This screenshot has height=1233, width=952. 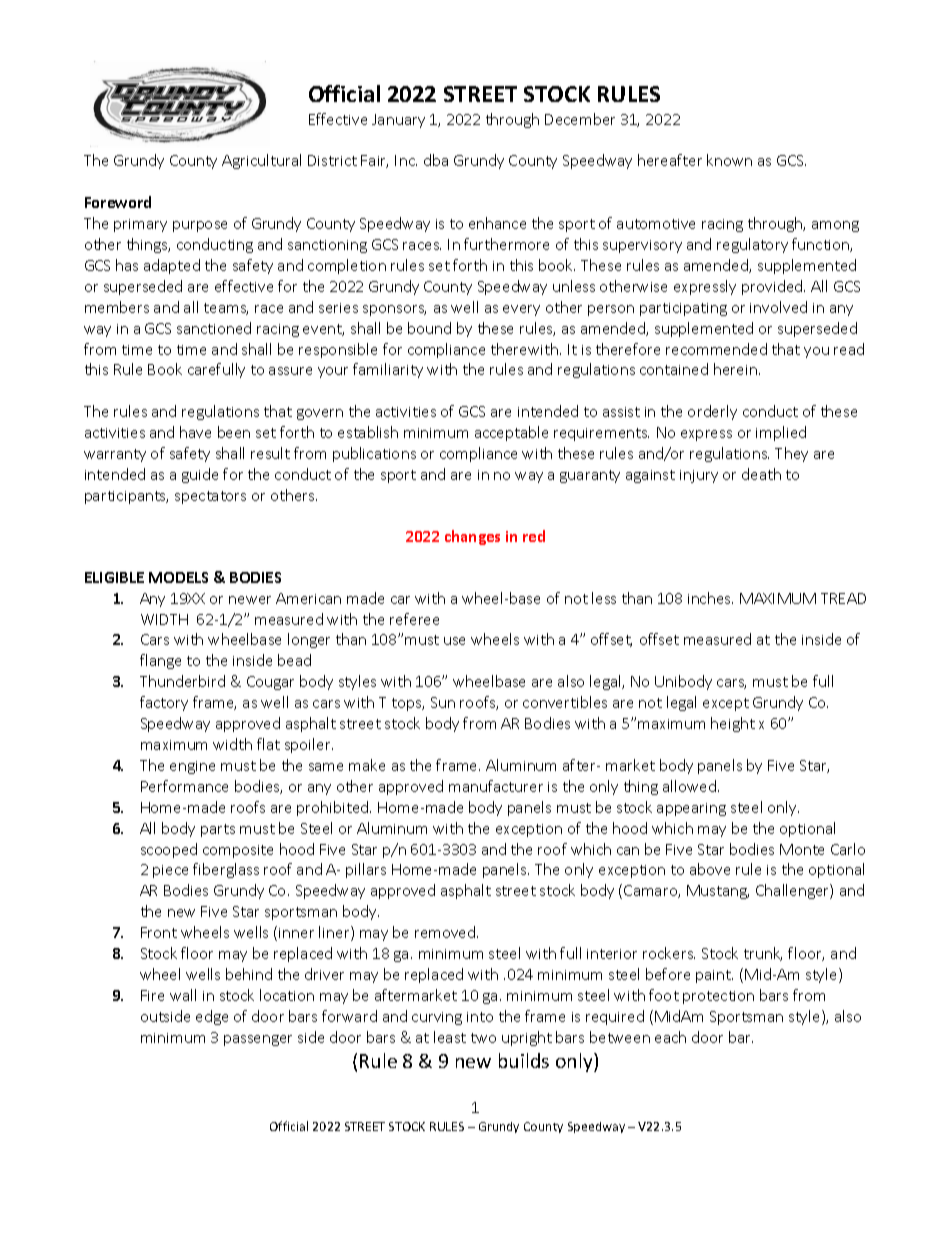 What do you see at coordinates (729, 160) in the screenshot?
I see `known` at bounding box center [729, 160].
